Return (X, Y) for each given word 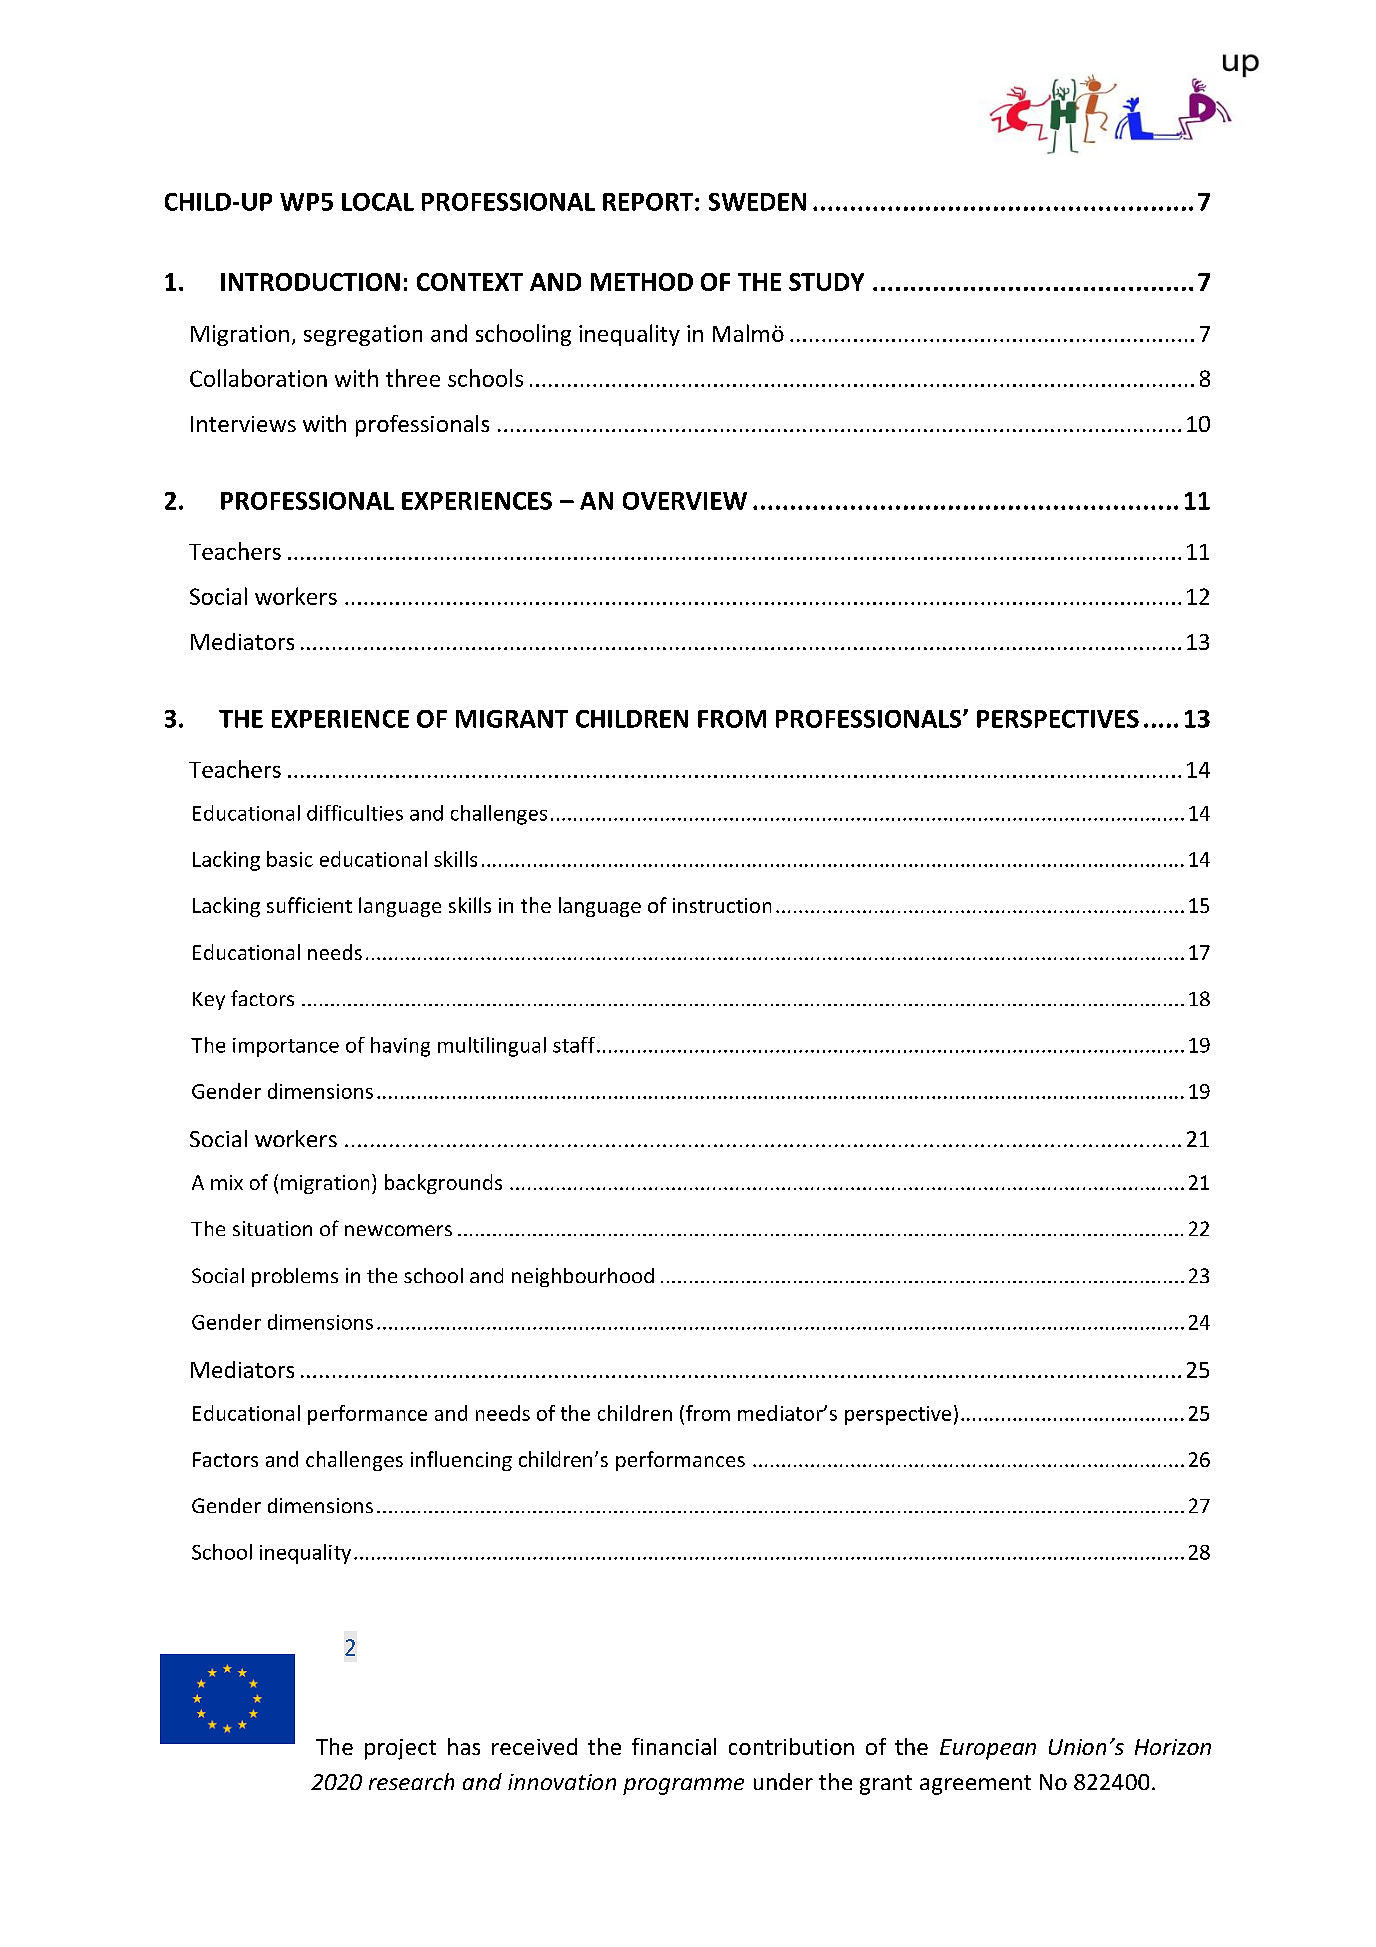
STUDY (826, 282)
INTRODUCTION (310, 282)
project (400, 1749)
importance (286, 1047)
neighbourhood (583, 1277)
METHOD (642, 282)
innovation (562, 1782)
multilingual (492, 1047)
